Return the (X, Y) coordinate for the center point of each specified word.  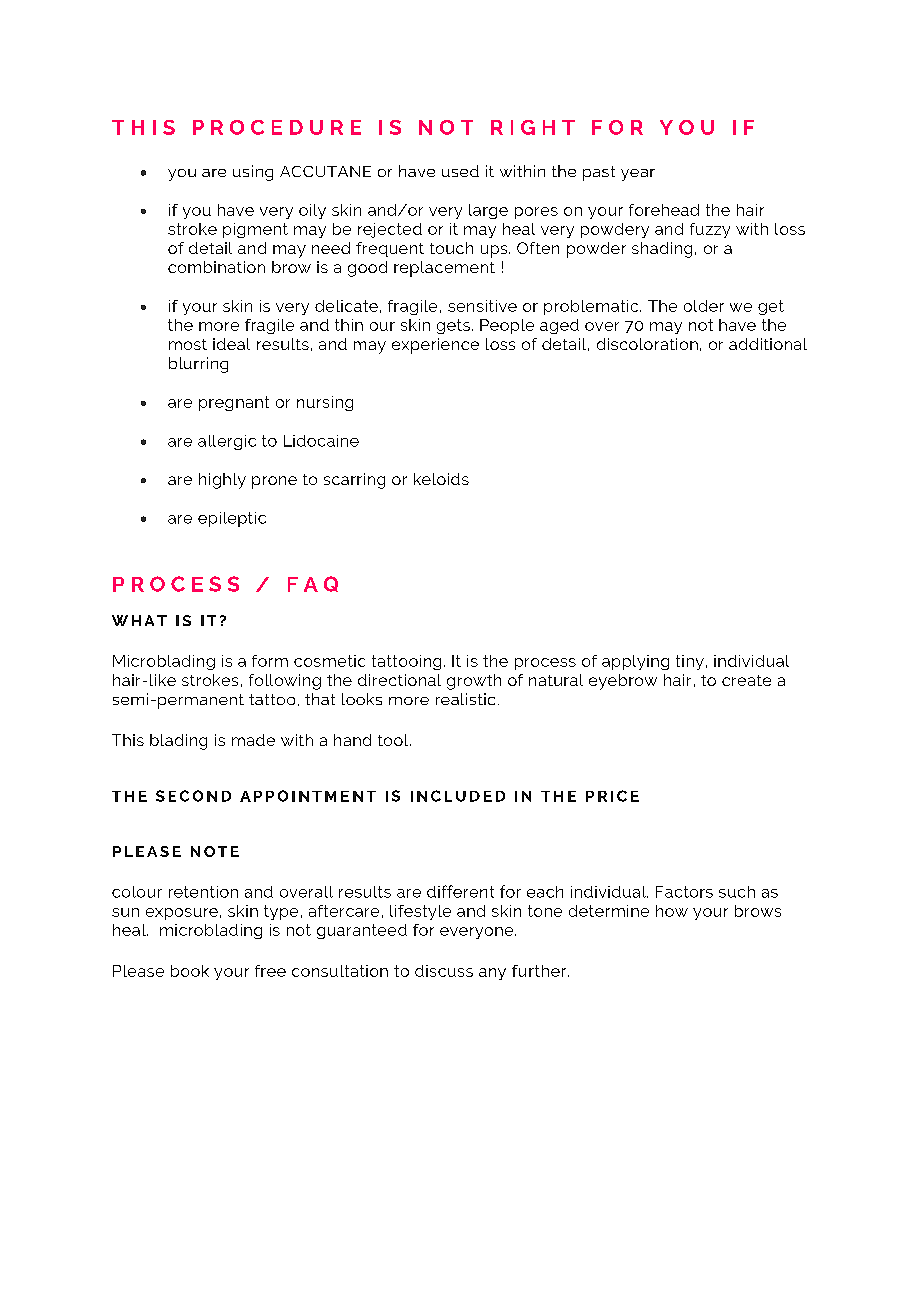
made (253, 740)
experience (435, 346)
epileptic (232, 519)
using (253, 173)
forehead (664, 210)
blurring (198, 365)
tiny (690, 662)
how (672, 911)
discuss (444, 971)
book (190, 971)
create (746, 680)
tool (393, 740)
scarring (354, 481)
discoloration (647, 344)
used (460, 171)
